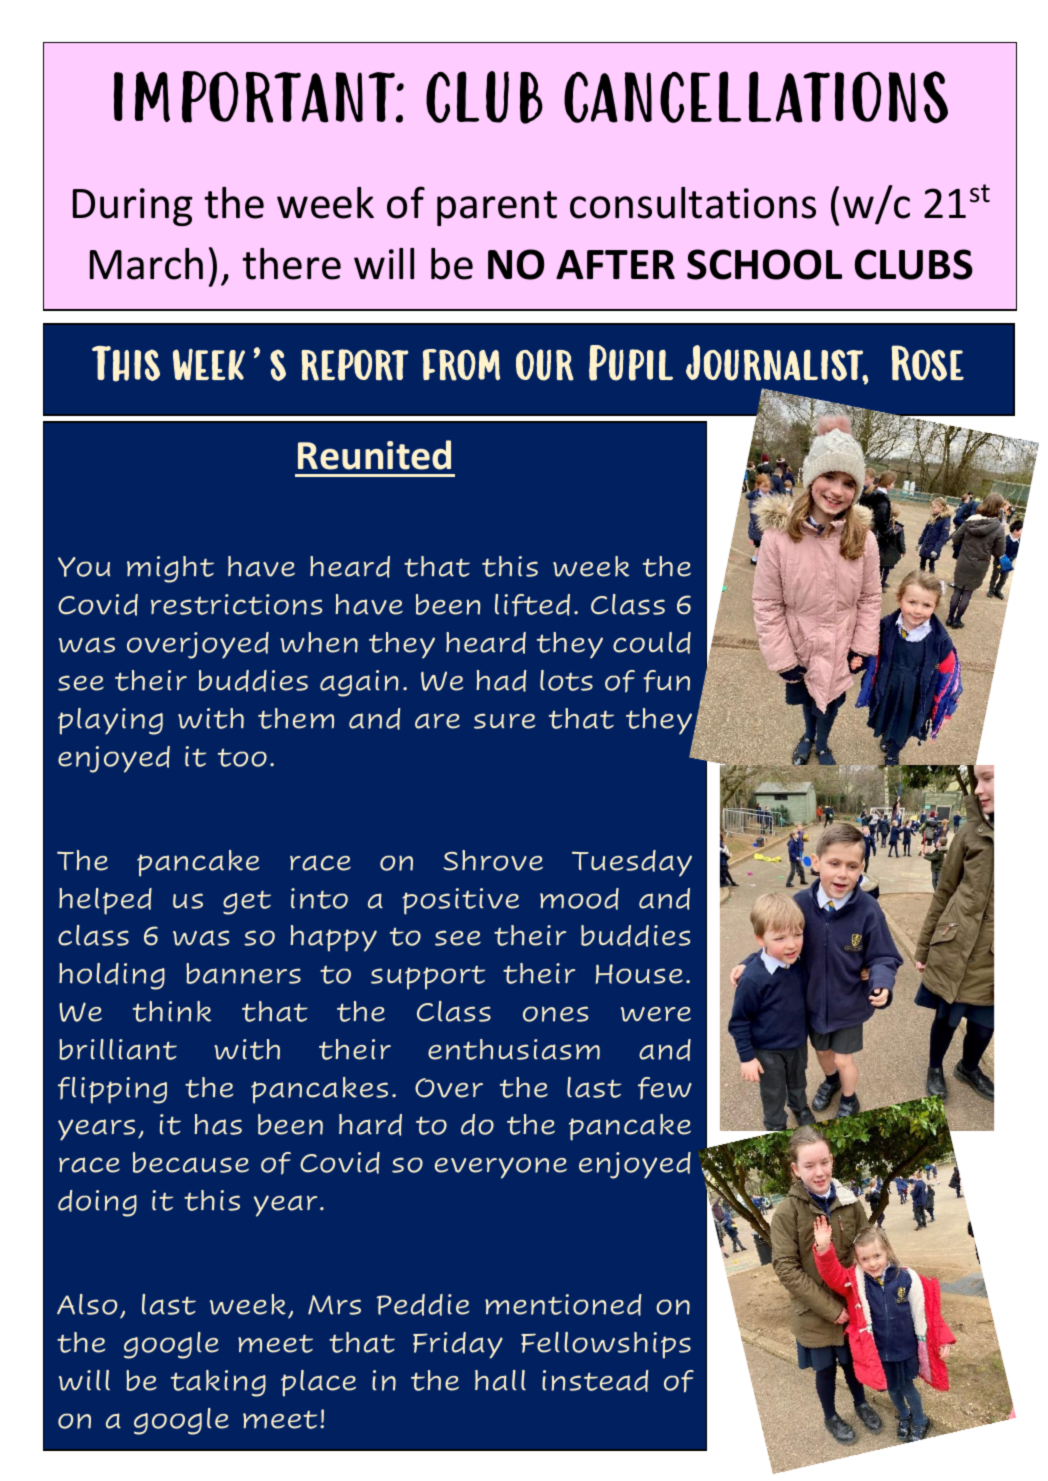  What do you see at coordinates (255, 97) in the screenshot?
I see `IMPORTANT` at bounding box center [255, 97].
